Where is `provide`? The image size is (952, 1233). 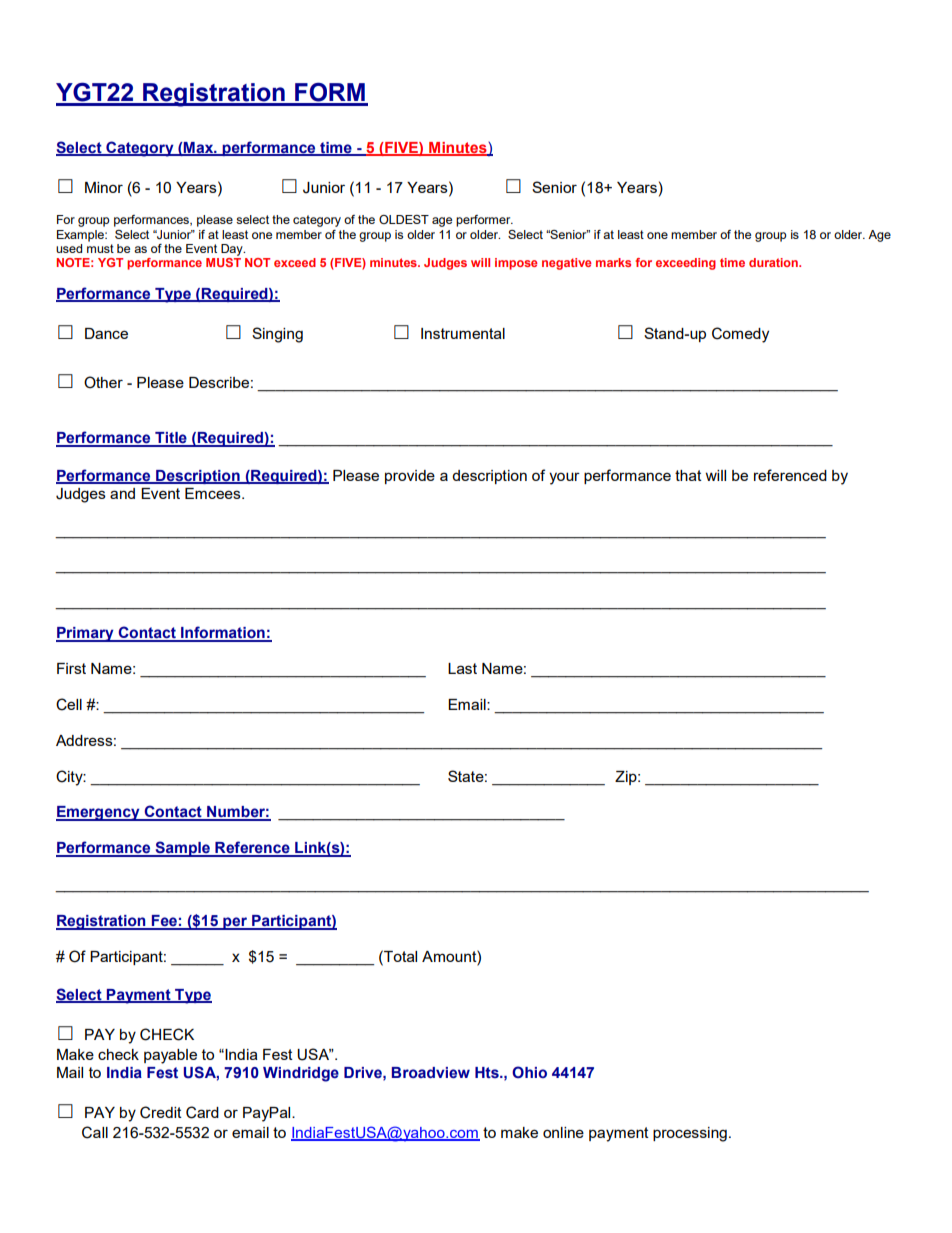
provide is located at coordinates (410, 477).
